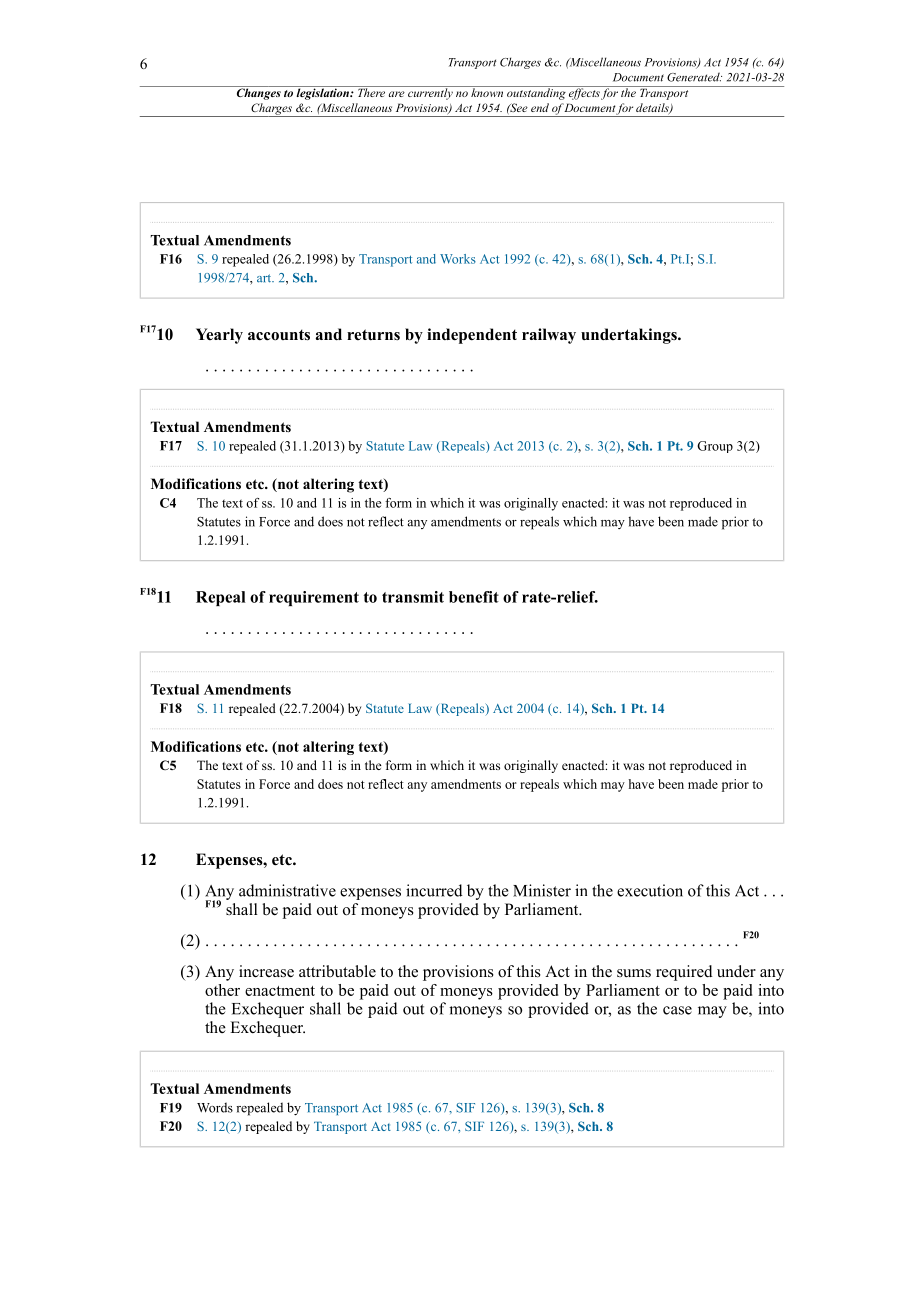 This document has width=924, height=1308. What do you see at coordinates (287, 890) in the document?
I see `administrative` at bounding box center [287, 890].
